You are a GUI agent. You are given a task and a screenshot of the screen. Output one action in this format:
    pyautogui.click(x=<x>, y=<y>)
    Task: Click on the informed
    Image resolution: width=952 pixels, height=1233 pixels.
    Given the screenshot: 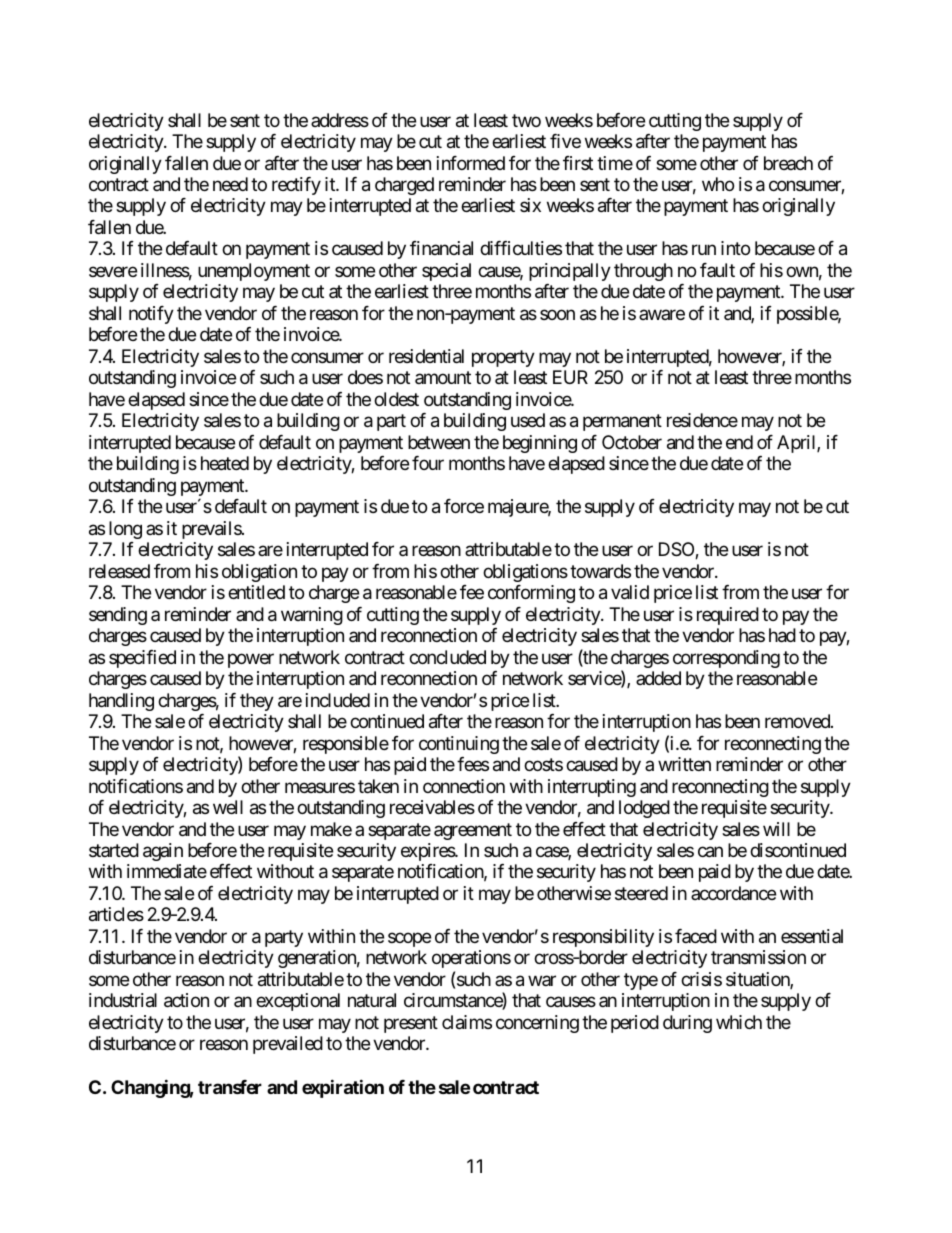 What is the action you would take?
    pyautogui.click(x=471, y=163)
